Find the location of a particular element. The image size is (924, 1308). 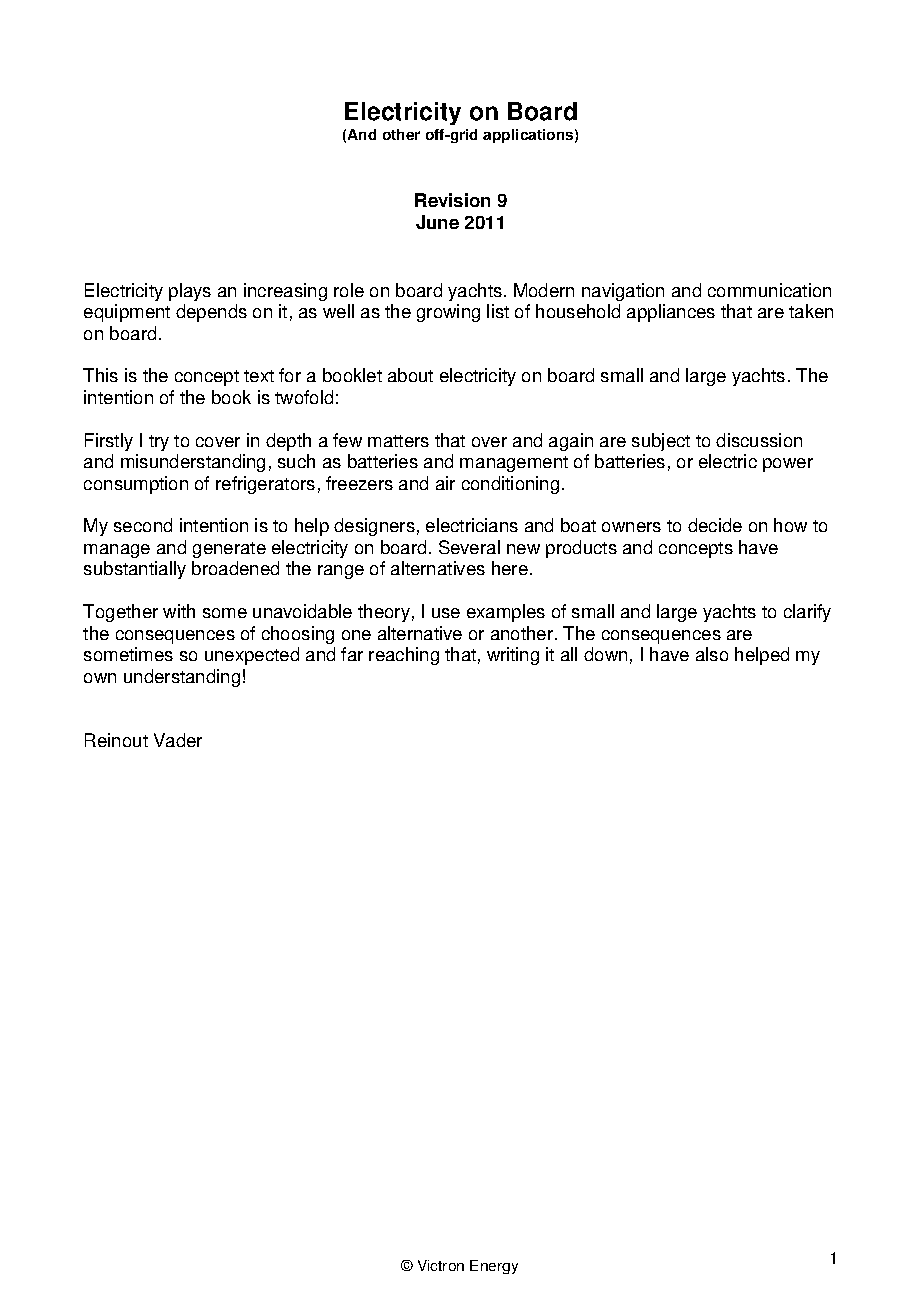

reaching is located at coordinates (404, 656).
